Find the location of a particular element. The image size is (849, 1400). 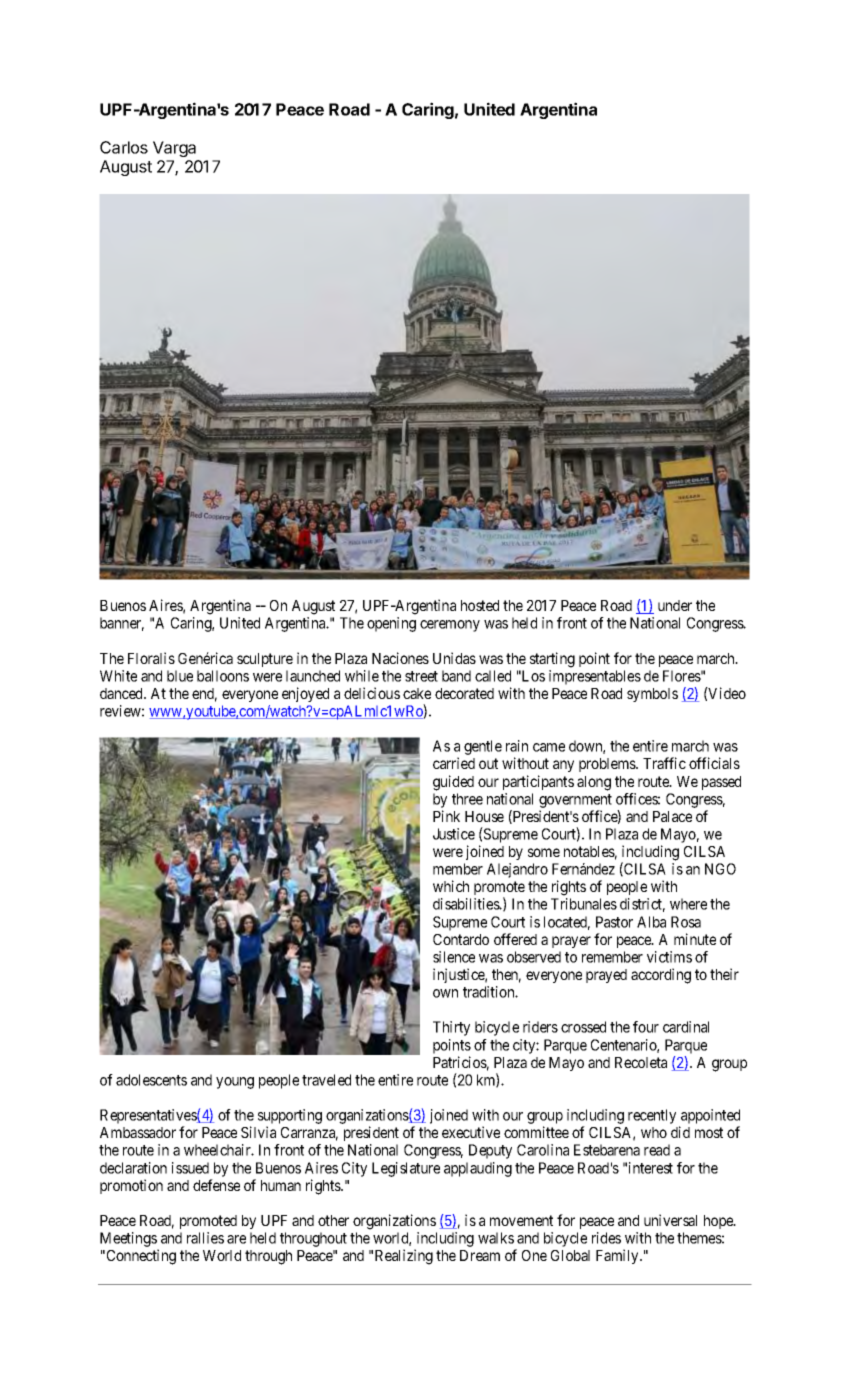

hosted is located at coordinates (480, 605).
